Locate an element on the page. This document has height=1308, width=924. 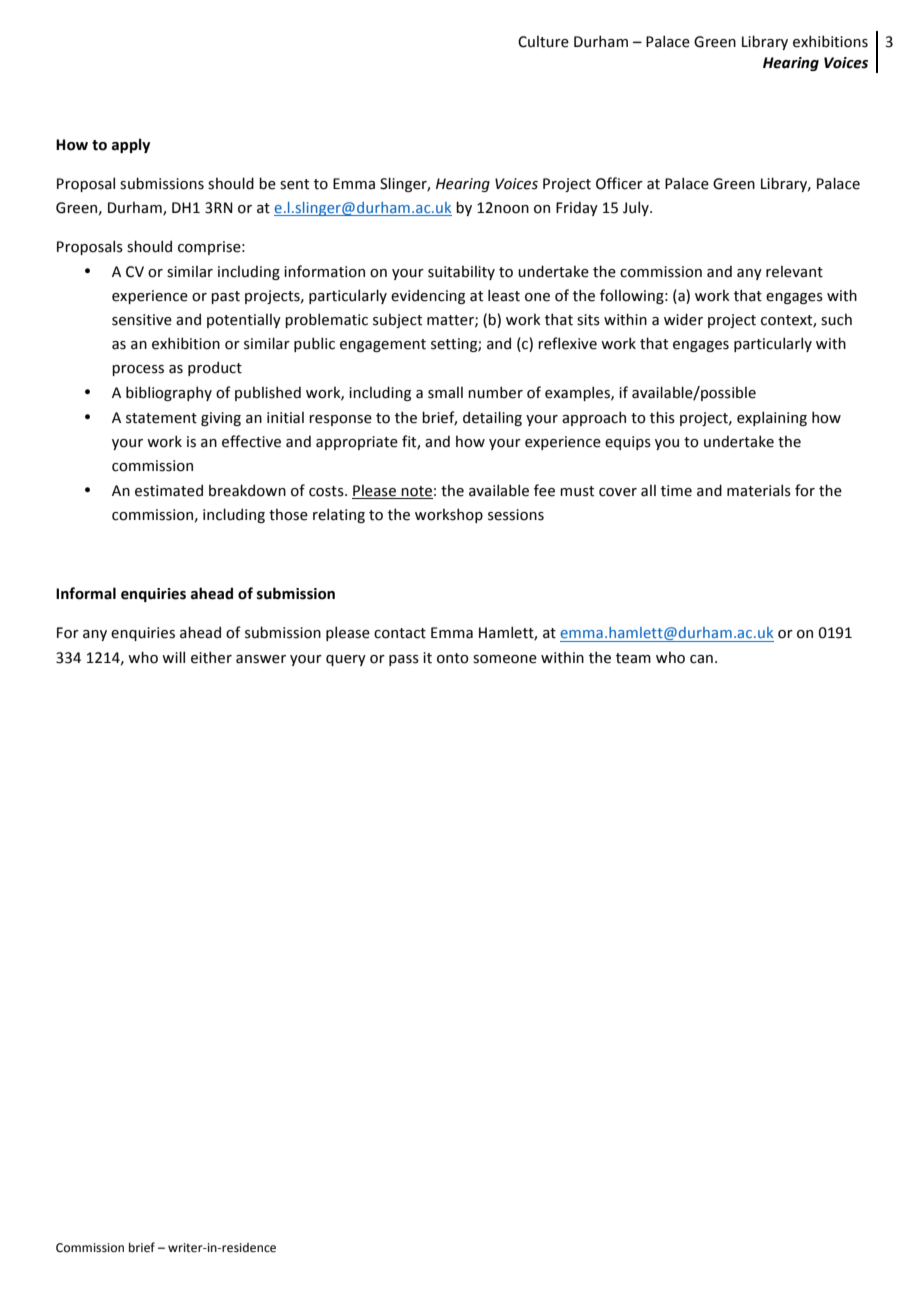
suitability is located at coordinates (461, 273).
